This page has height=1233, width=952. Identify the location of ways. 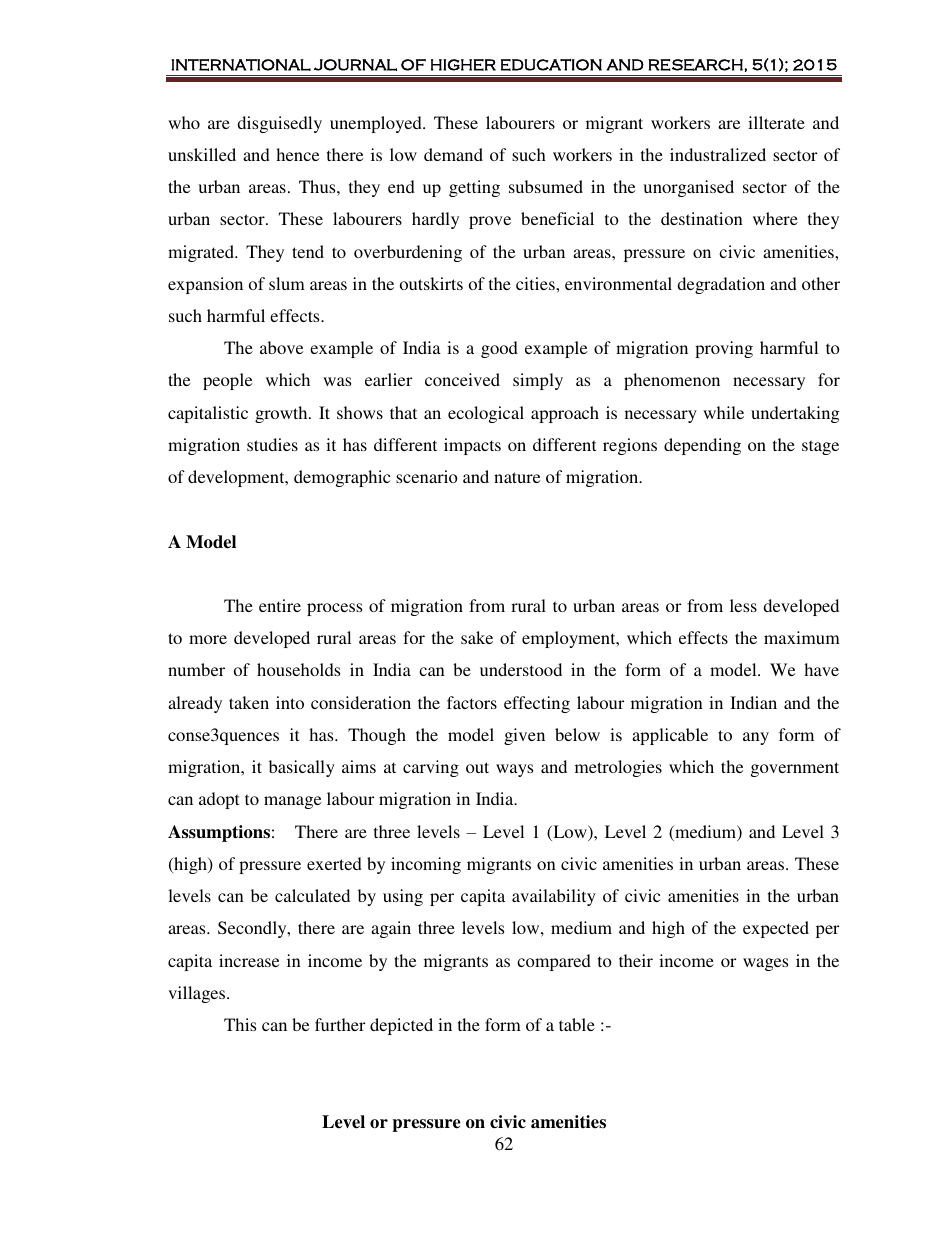
(514, 770).
